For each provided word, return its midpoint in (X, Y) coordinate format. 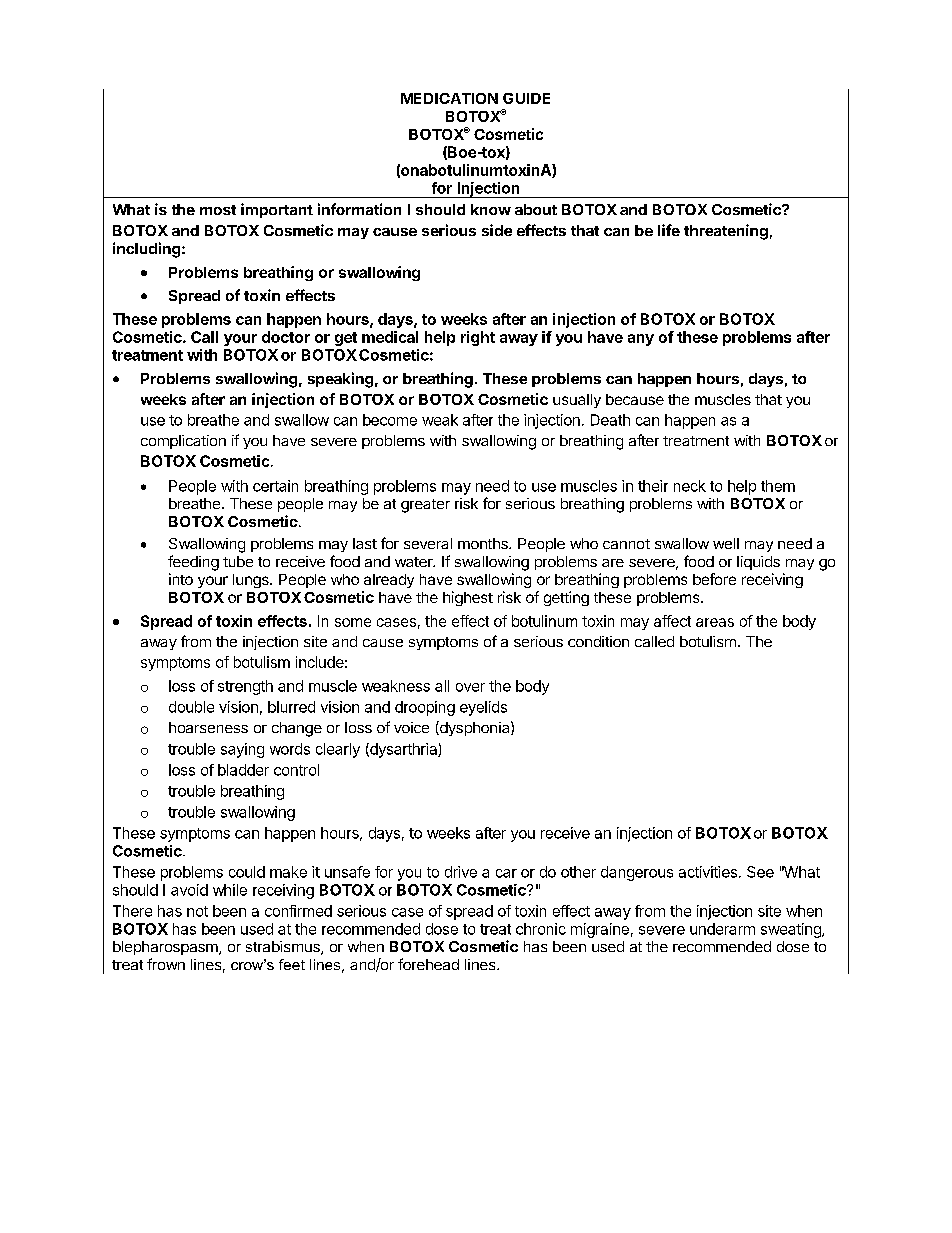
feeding (193, 563)
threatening (726, 232)
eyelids (483, 708)
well (726, 543)
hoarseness (208, 727)
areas (715, 622)
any (641, 340)
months (484, 543)
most (218, 210)
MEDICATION (449, 98)
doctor (286, 337)
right (478, 338)
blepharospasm (166, 948)
